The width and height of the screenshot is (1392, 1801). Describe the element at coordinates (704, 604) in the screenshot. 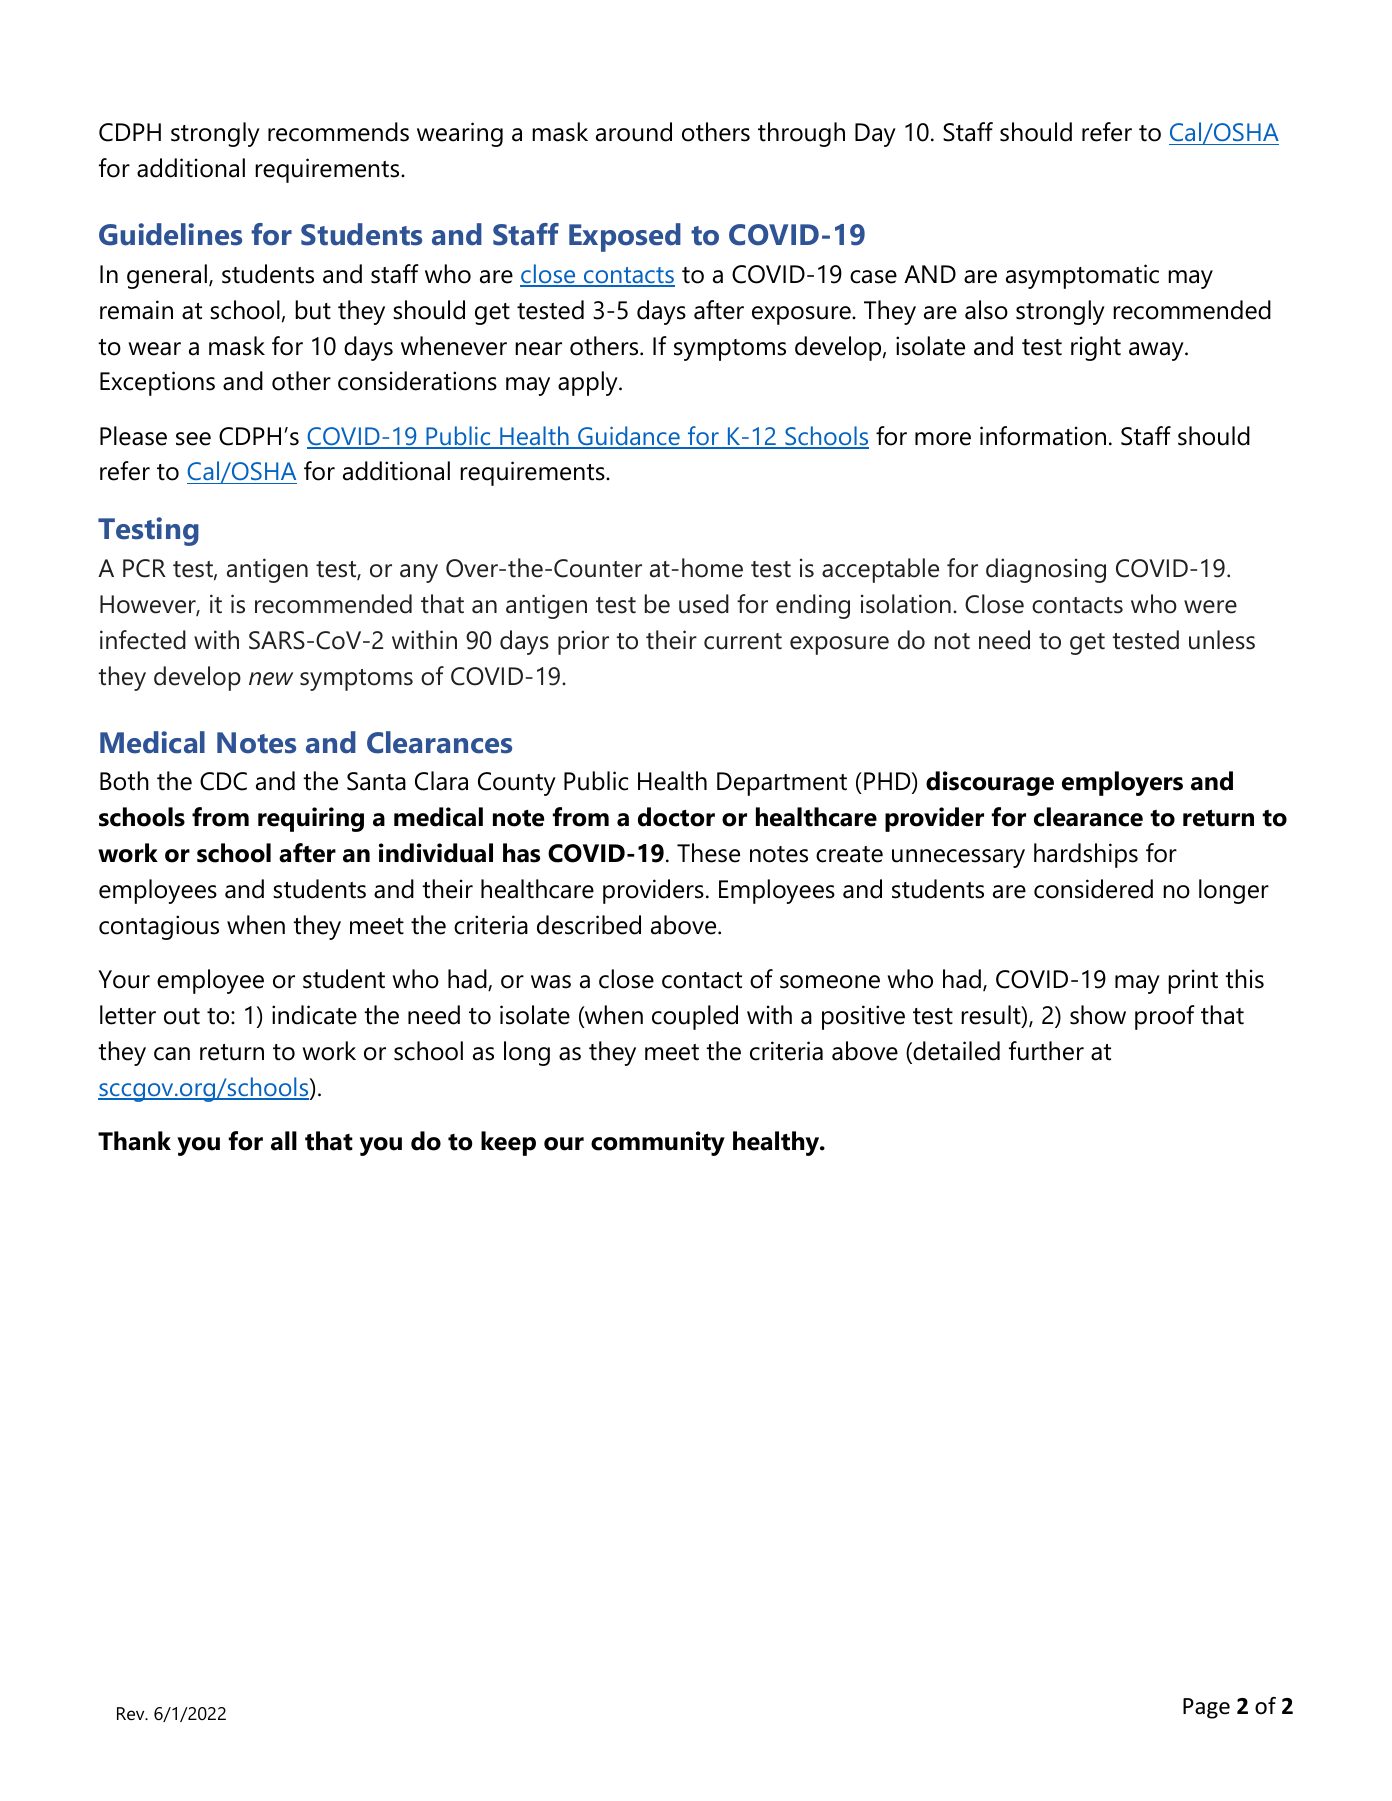

I see `used` at that location.
